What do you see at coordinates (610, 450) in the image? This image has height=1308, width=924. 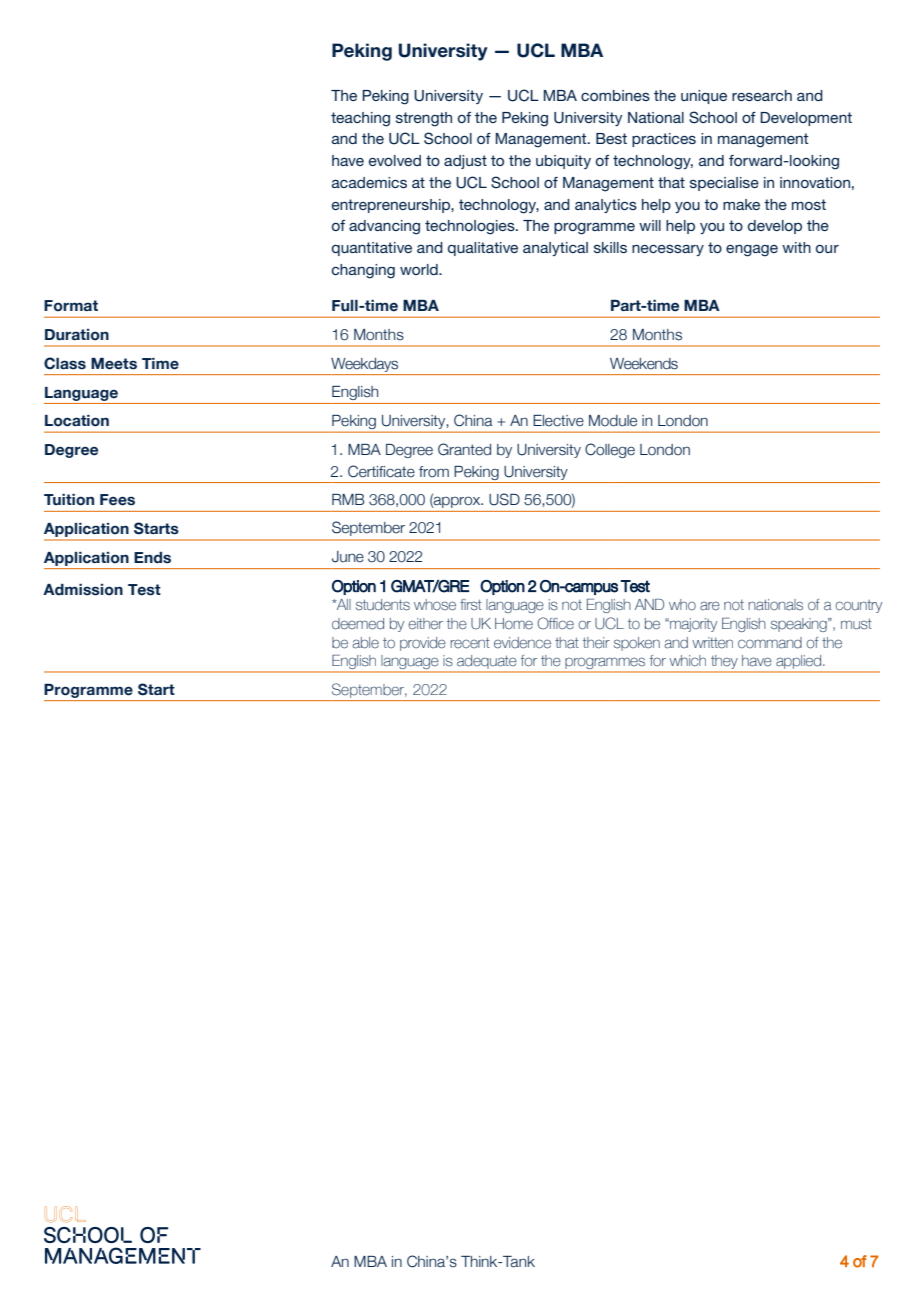 I see `College` at bounding box center [610, 450].
